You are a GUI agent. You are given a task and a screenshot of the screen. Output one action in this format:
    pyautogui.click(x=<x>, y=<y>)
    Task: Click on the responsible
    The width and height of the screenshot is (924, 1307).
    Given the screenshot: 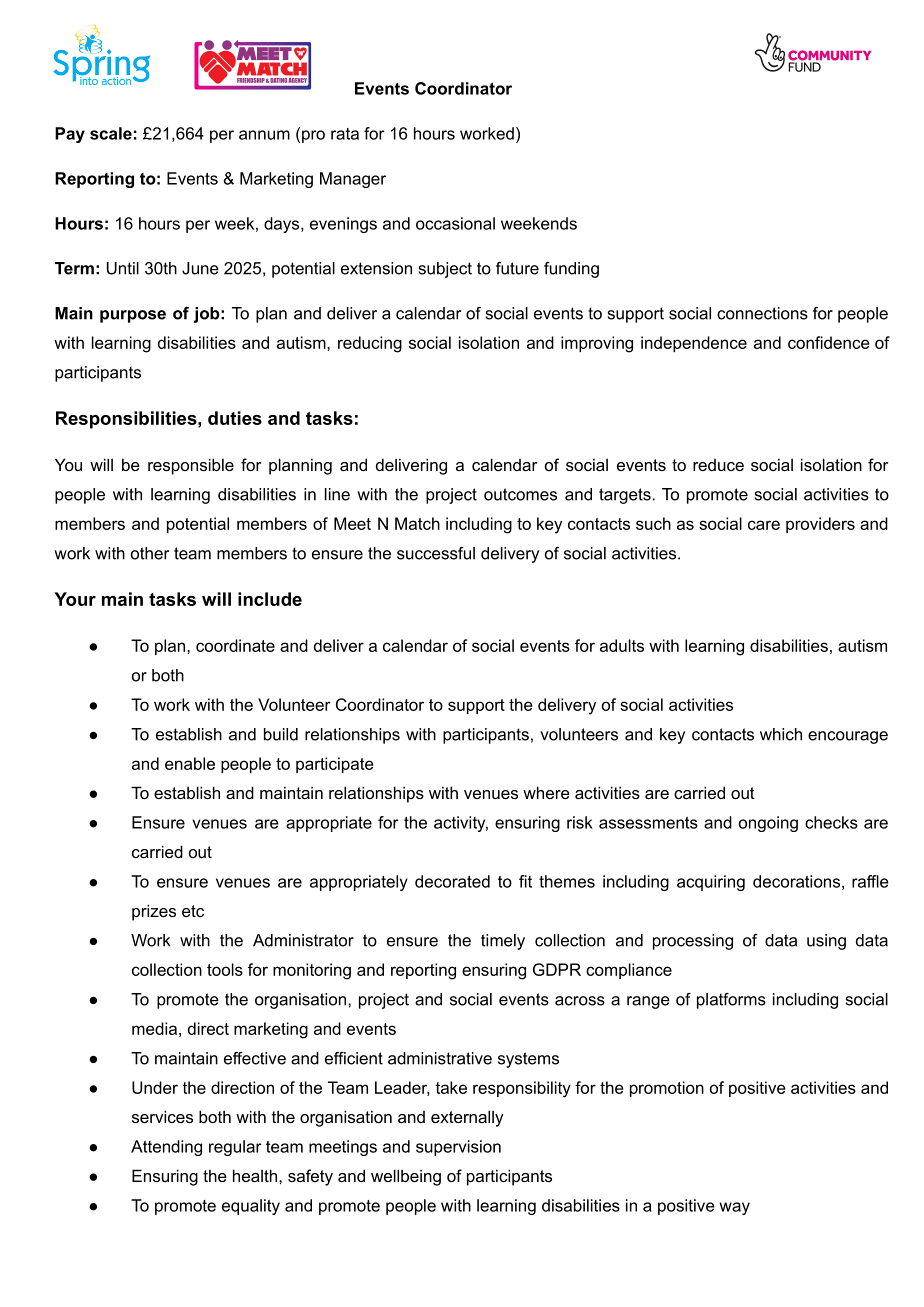 What is the action you would take?
    pyautogui.click(x=191, y=466)
